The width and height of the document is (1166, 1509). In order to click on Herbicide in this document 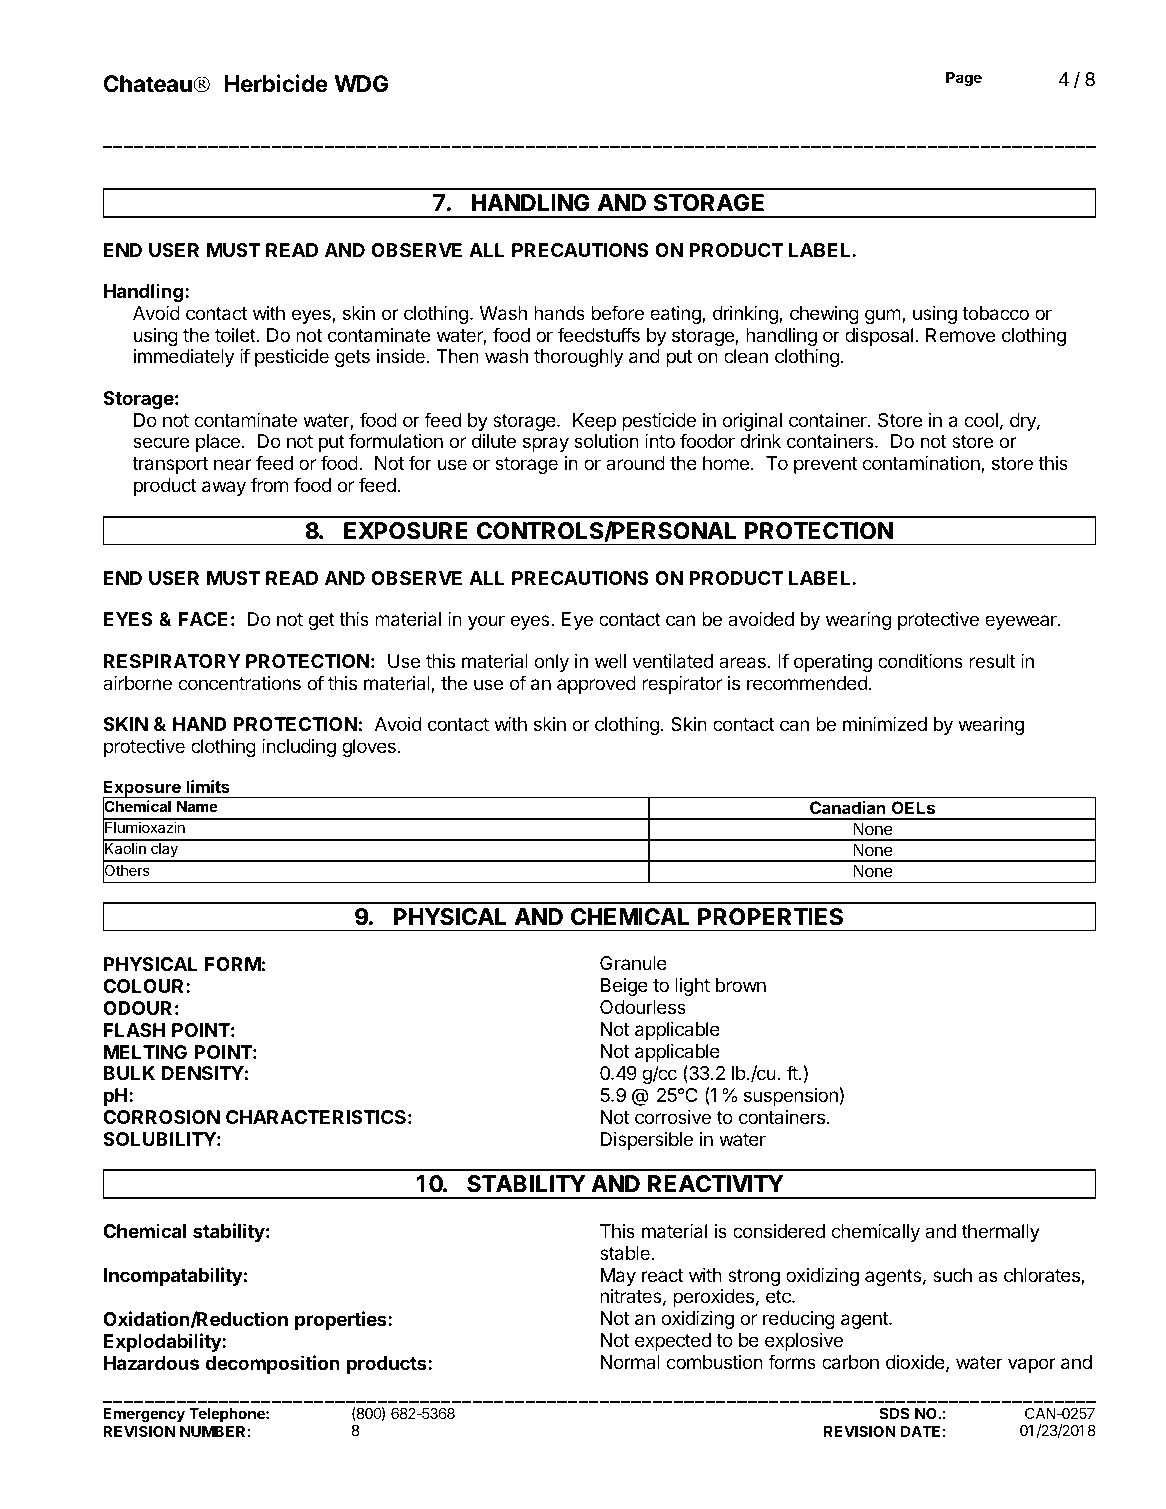, I will do `click(276, 83)`.
